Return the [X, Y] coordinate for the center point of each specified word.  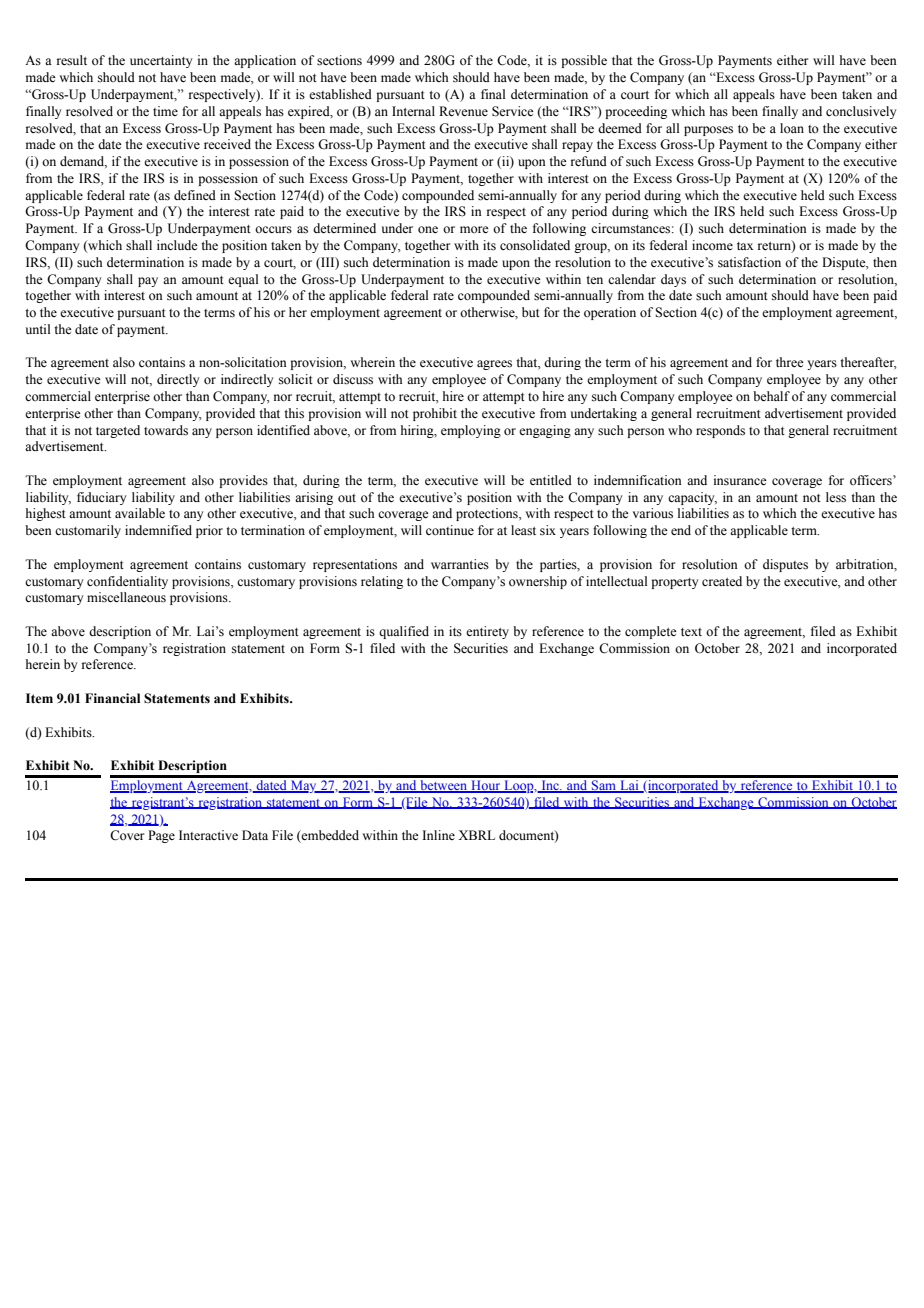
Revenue [463, 111]
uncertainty [161, 61]
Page [161, 836]
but [531, 312]
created [722, 581]
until [38, 329]
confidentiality [127, 582]
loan [792, 128]
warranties [460, 564]
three [790, 362]
